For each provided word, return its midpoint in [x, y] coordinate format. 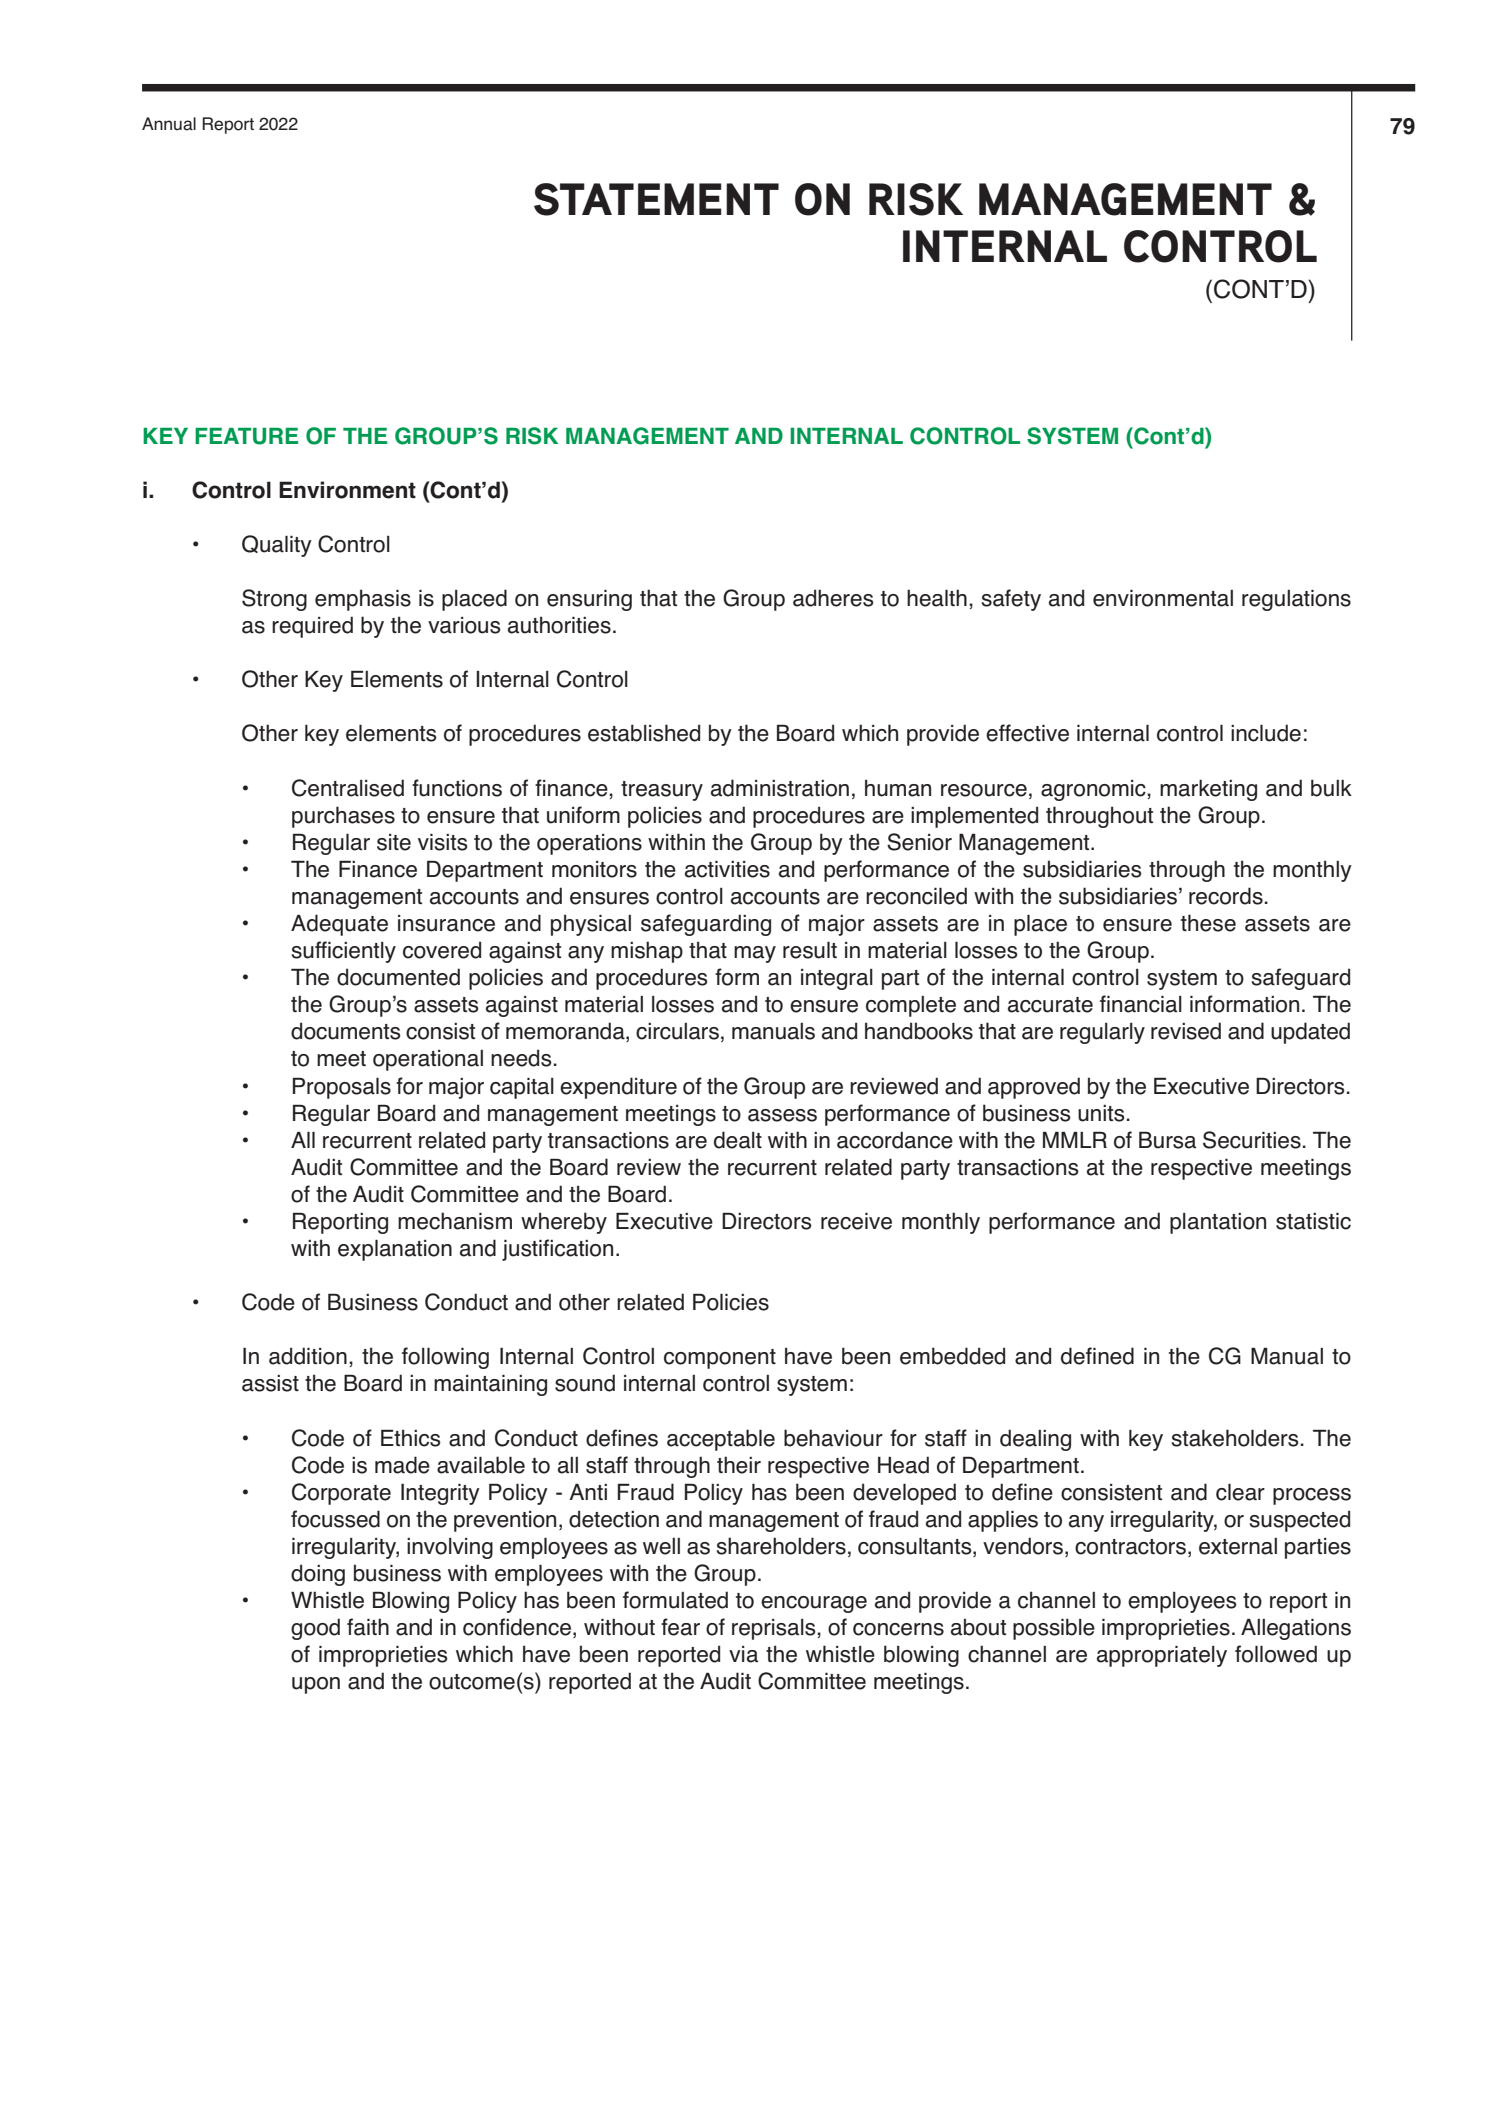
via [743, 1654]
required [312, 627]
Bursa [1167, 1140]
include [1266, 733]
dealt [738, 1140]
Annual [169, 124]
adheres [833, 598]
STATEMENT [656, 199]
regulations [1296, 600]
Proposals [342, 1088]
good [315, 1629]
